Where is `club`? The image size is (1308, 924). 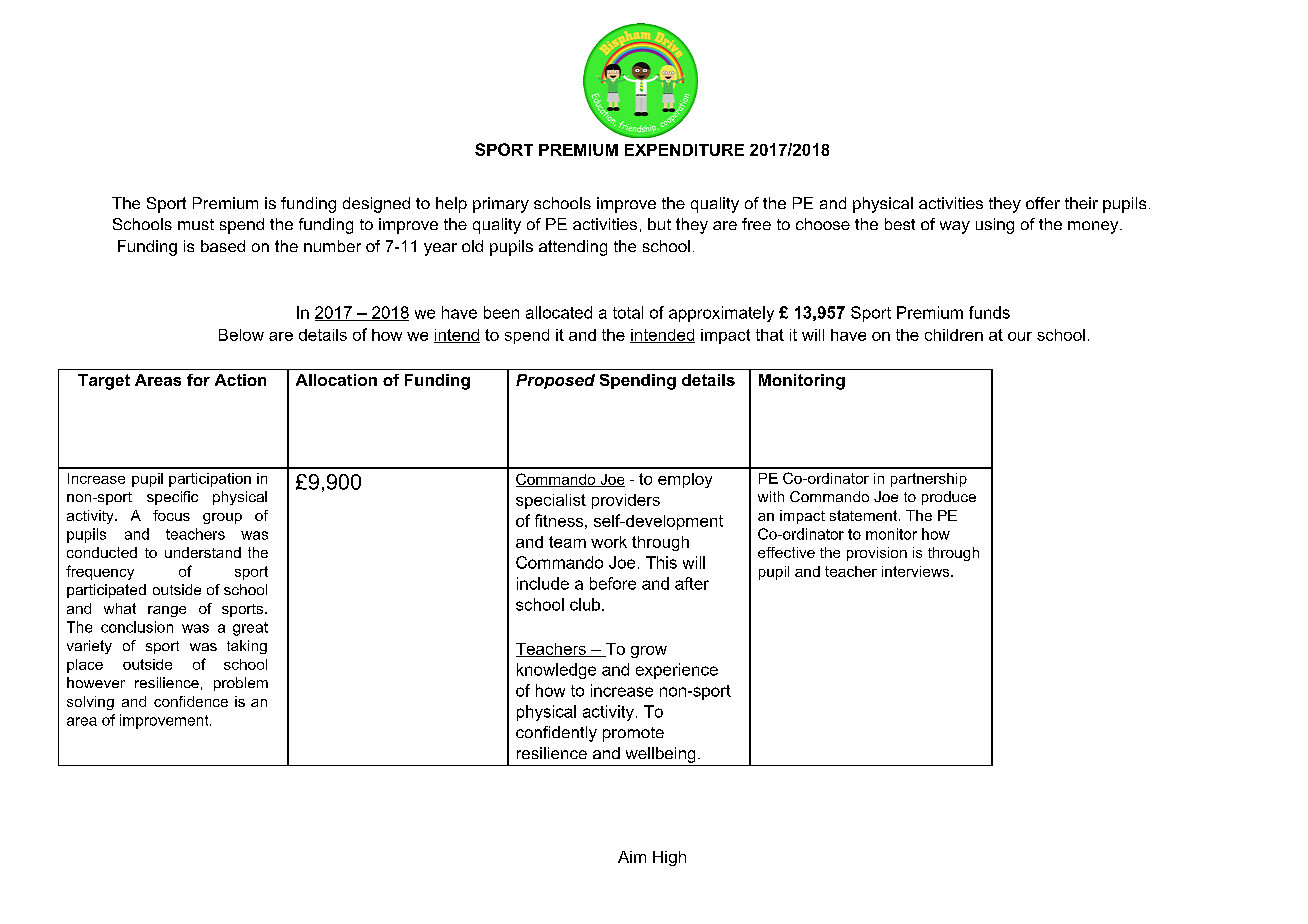 club is located at coordinates (586, 604).
